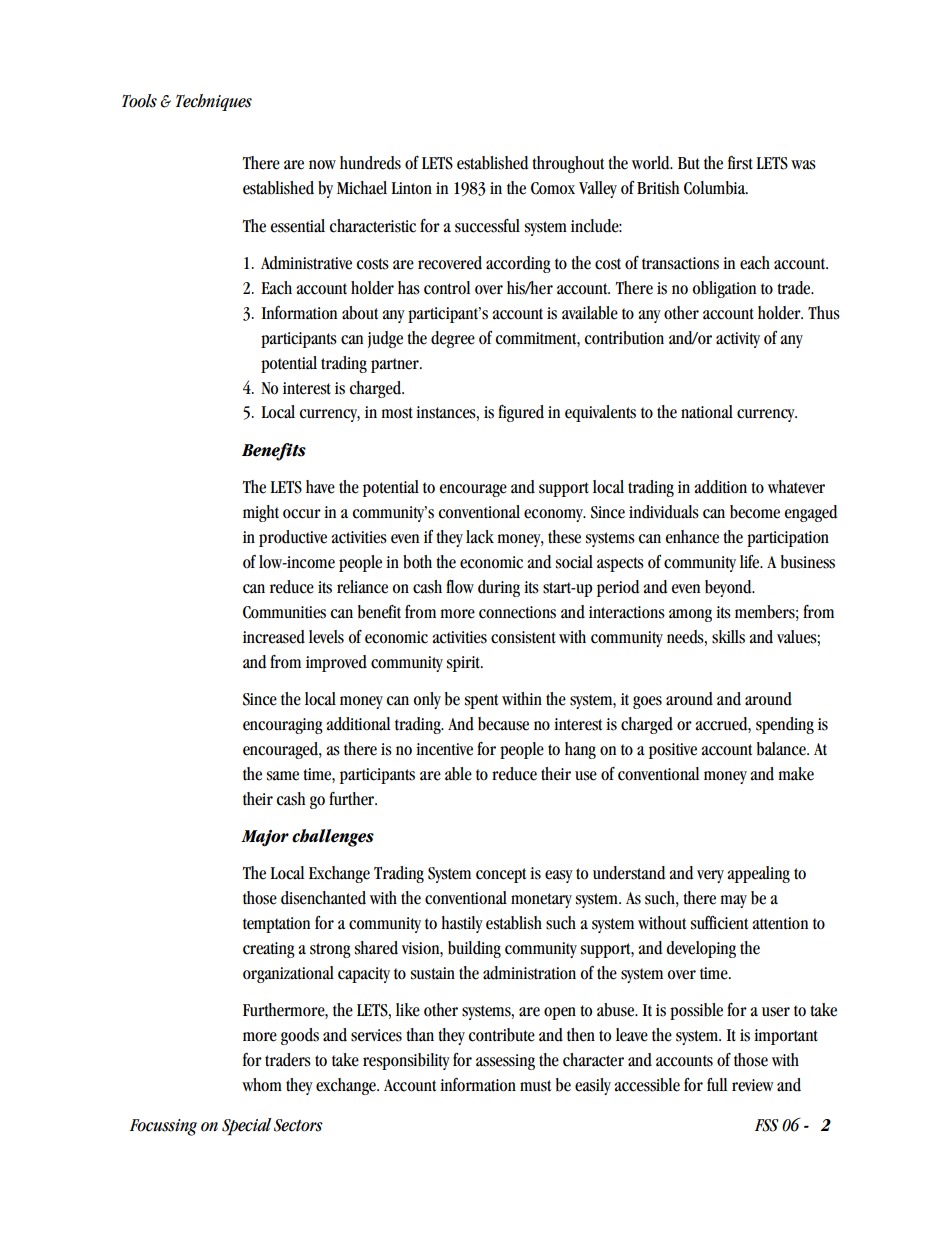  Describe the element at coordinates (740, 162) in the screenshot. I see `first` at that location.
